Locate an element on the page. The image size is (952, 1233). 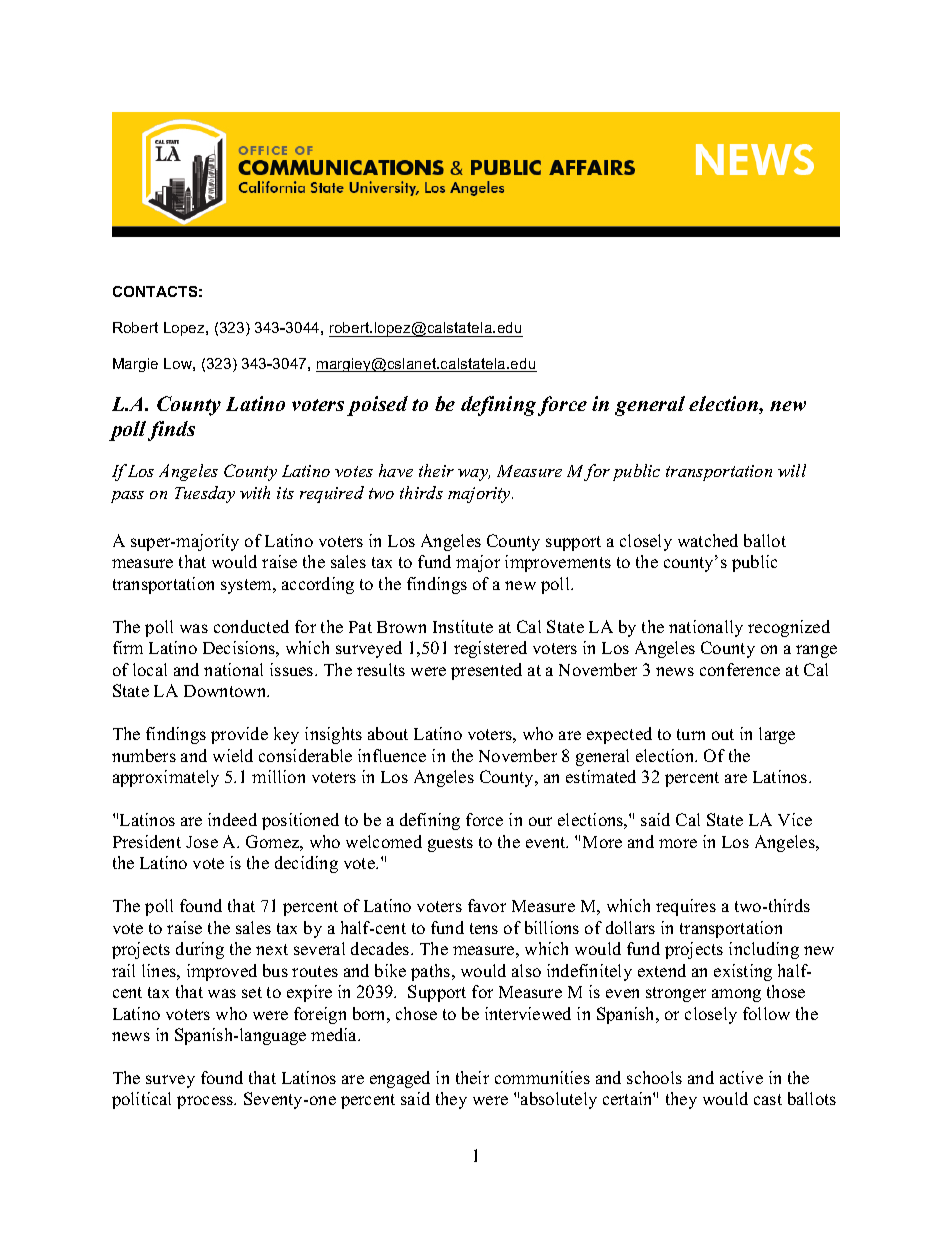
wield is located at coordinates (233, 755).
